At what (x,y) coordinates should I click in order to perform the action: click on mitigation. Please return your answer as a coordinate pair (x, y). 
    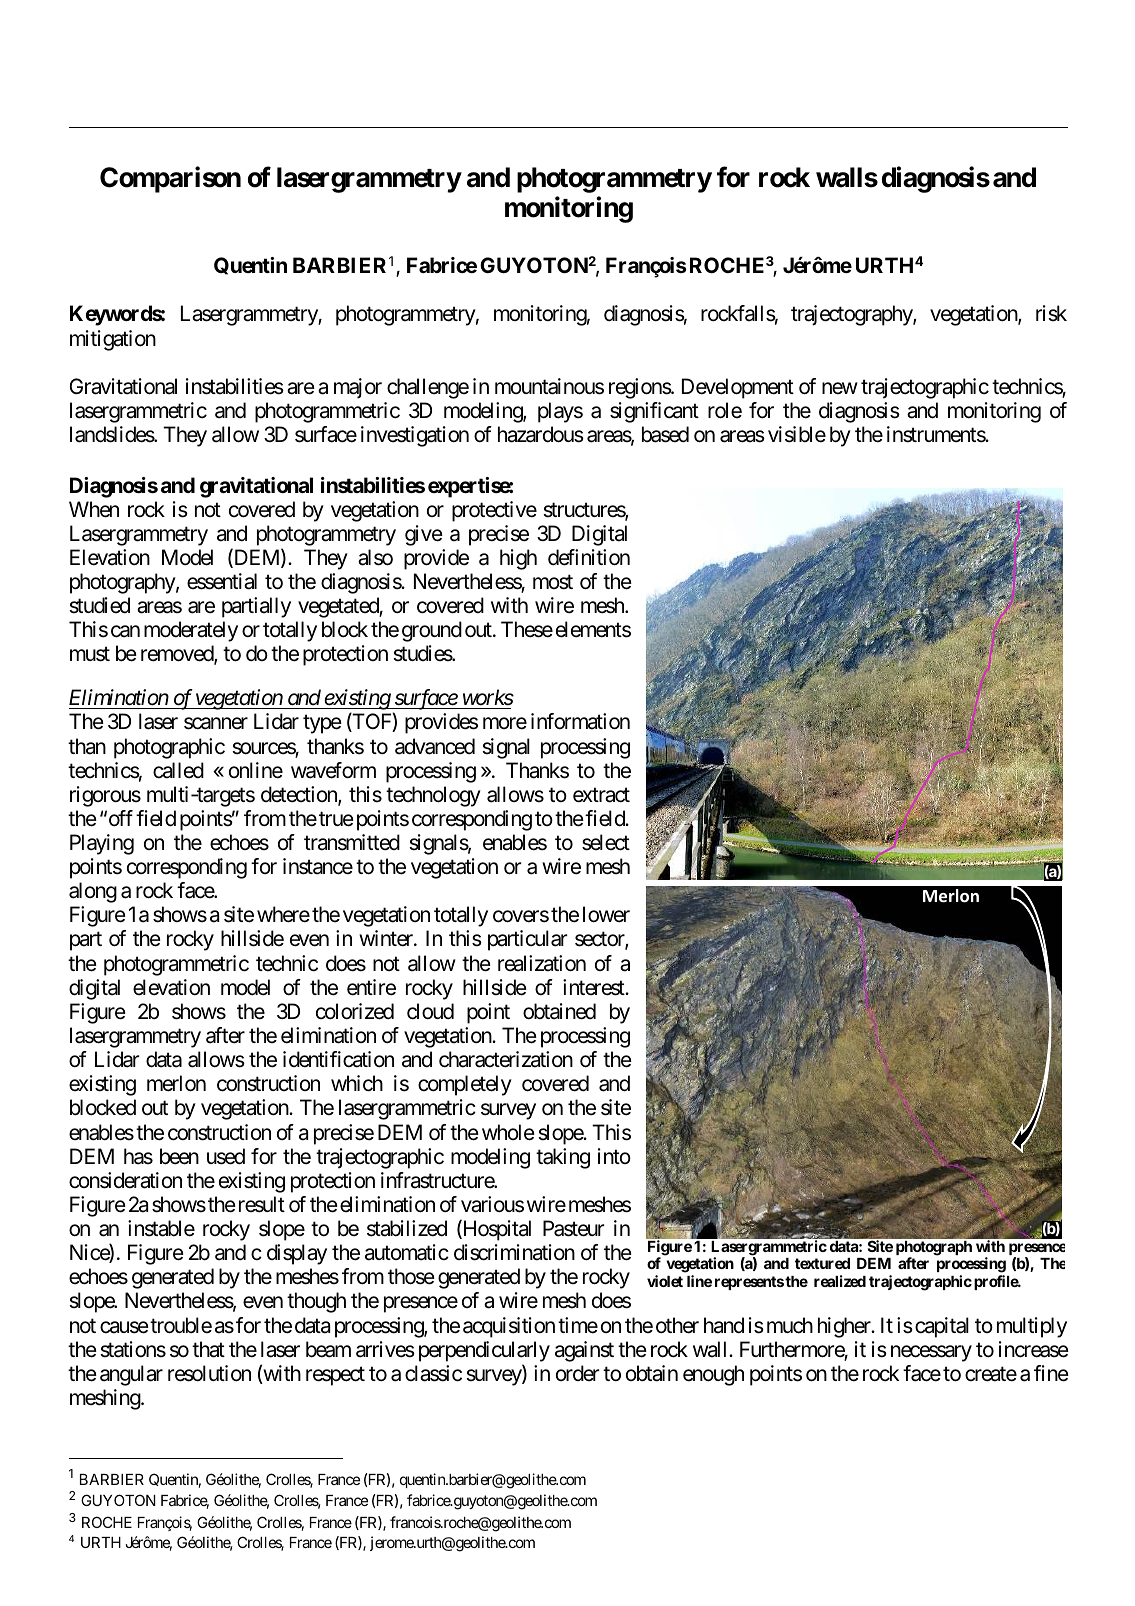
    Looking at the image, I should click on (113, 340).
